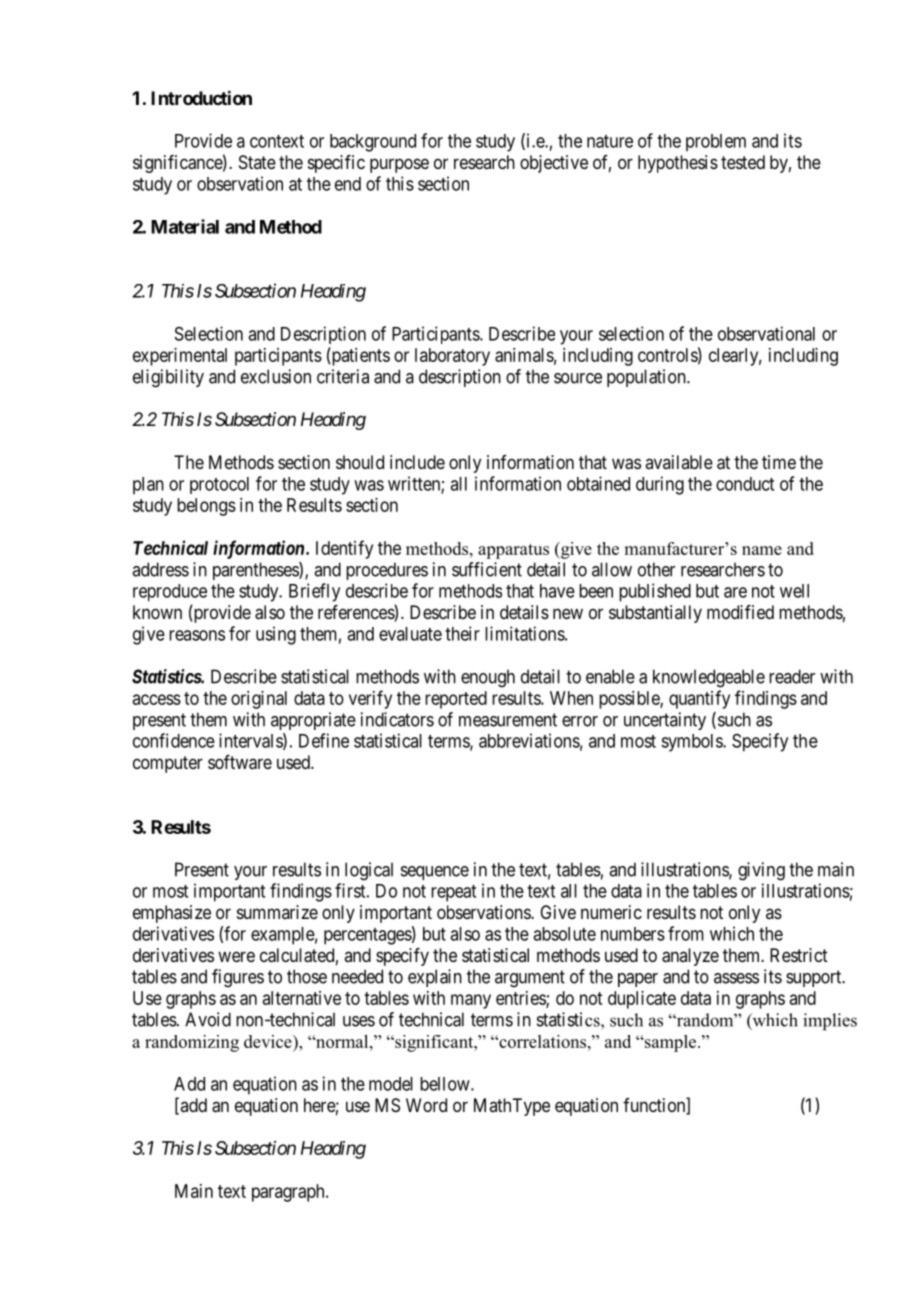  What do you see at coordinates (257, 162) in the screenshot?
I see `State` at bounding box center [257, 162].
